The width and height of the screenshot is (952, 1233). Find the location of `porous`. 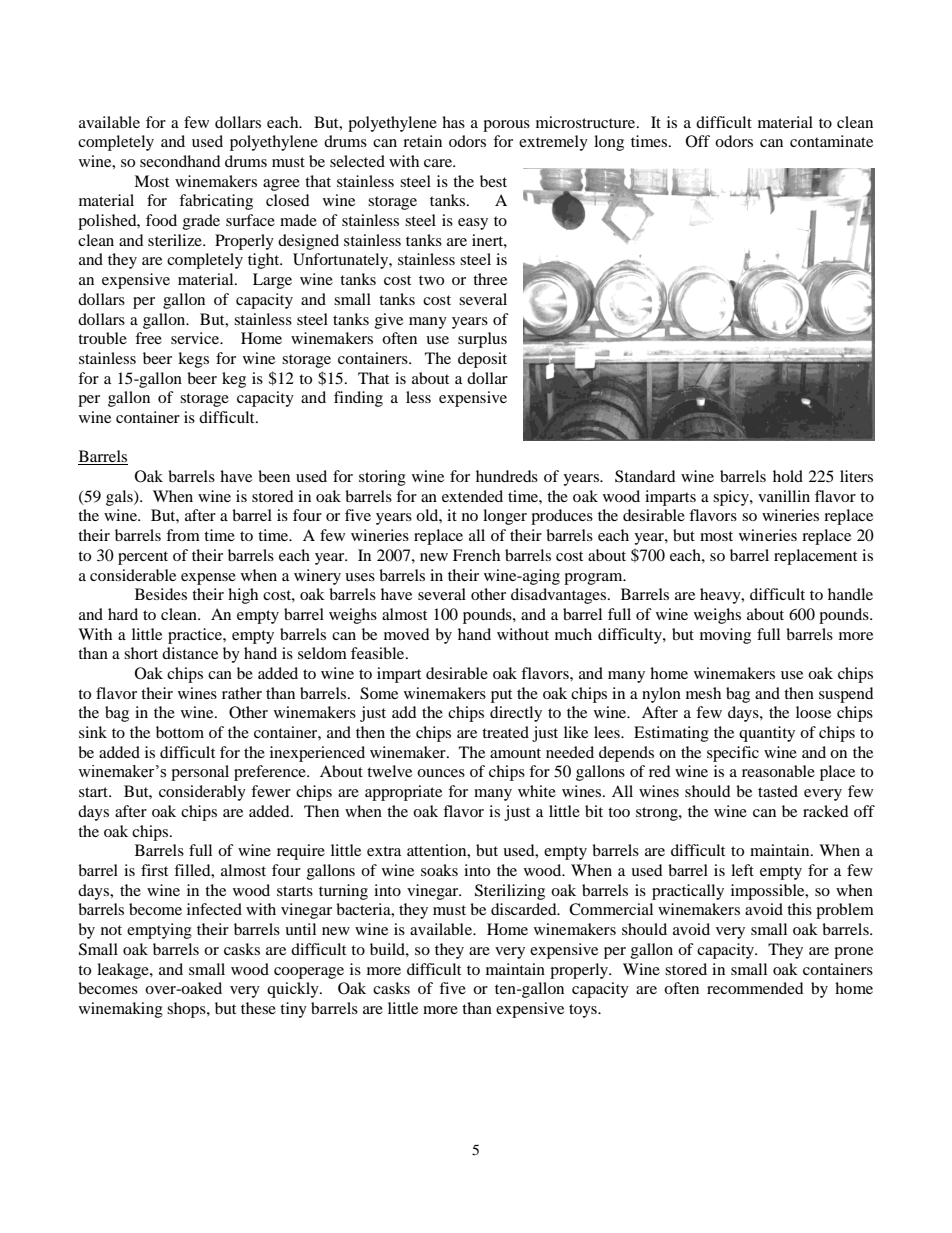

porous is located at coordinates (506, 126).
